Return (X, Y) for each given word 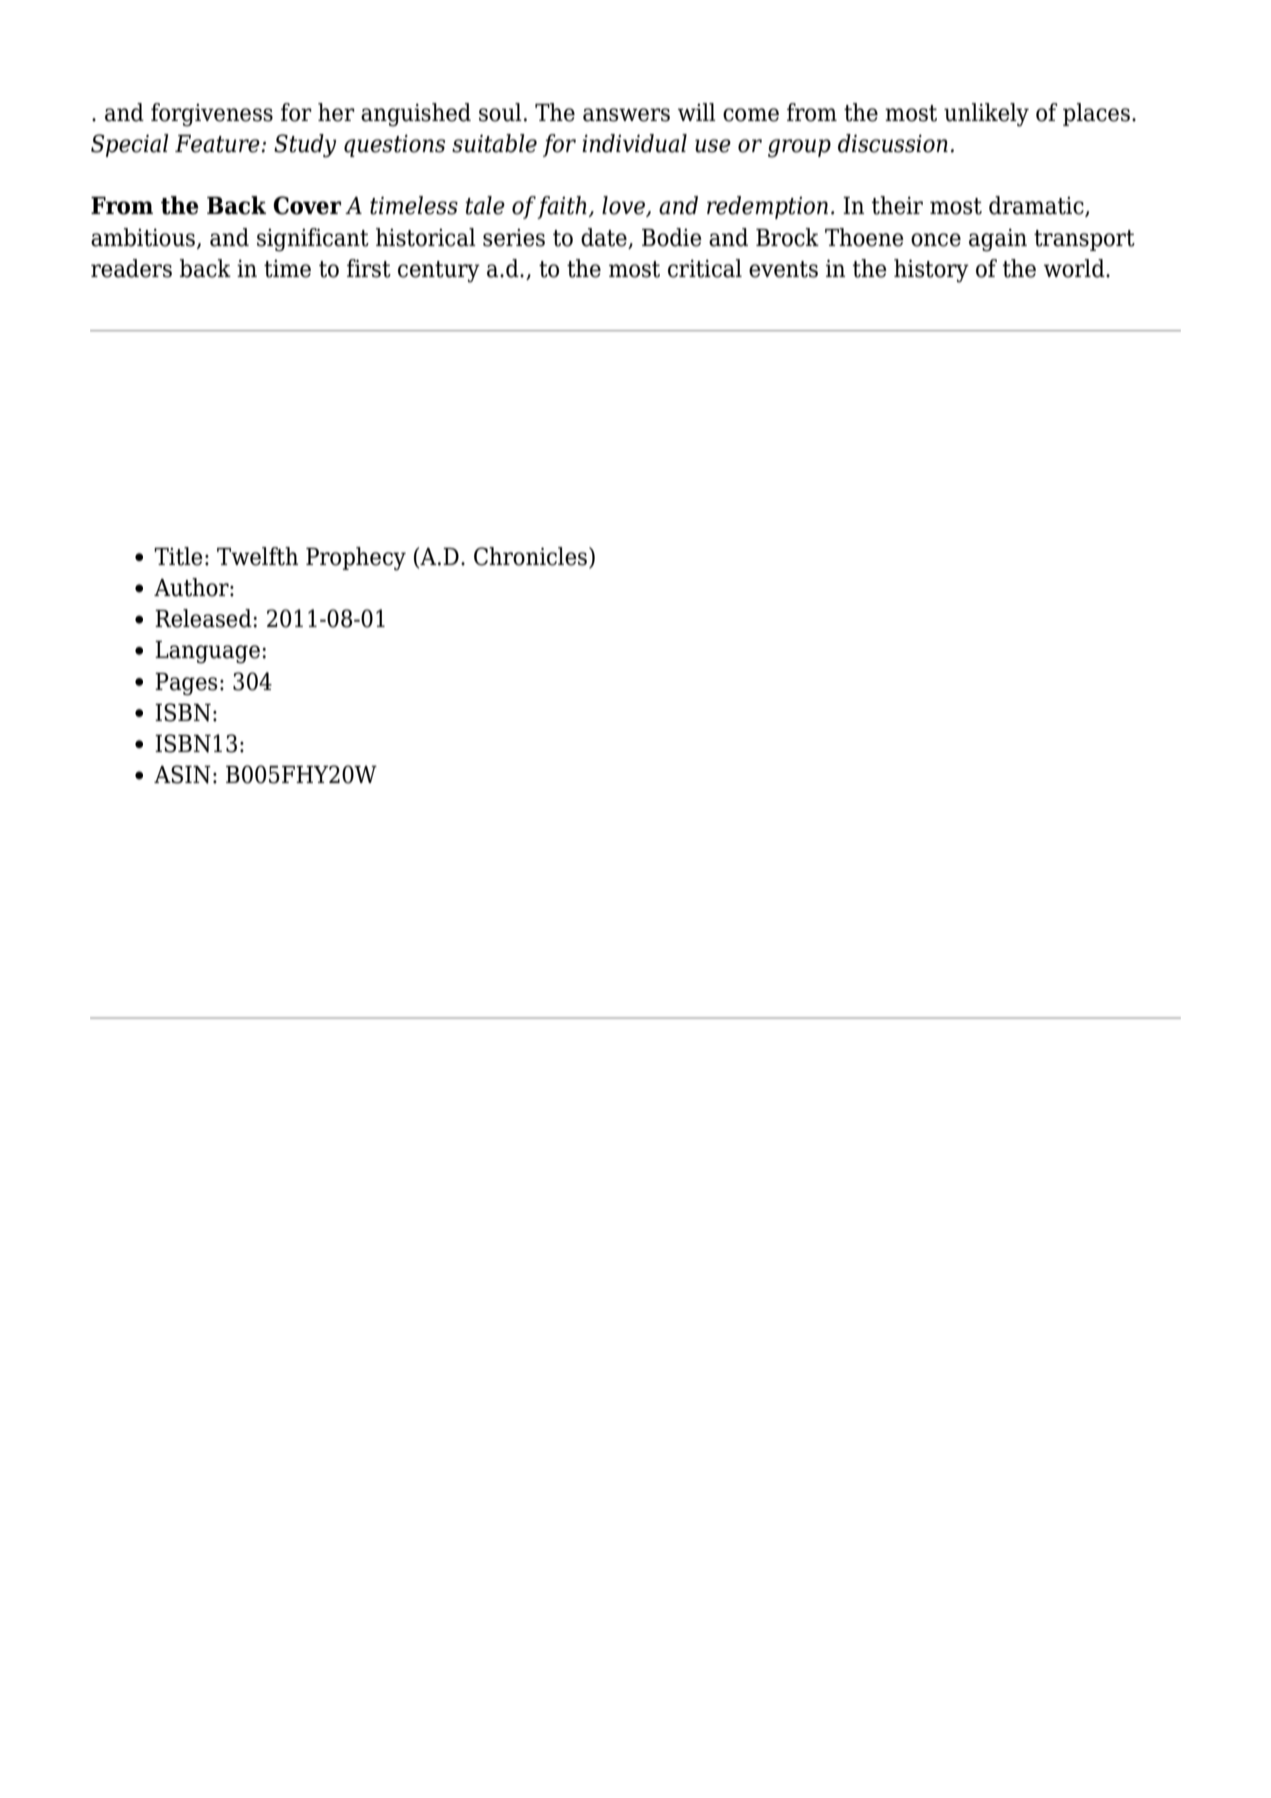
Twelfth (257, 556)
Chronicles (530, 556)
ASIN (182, 774)
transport (1084, 240)
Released (204, 618)
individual (634, 143)
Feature (218, 144)
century (439, 272)
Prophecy (356, 559)
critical (705, 268)
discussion (893, 143)
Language (207, 652)
